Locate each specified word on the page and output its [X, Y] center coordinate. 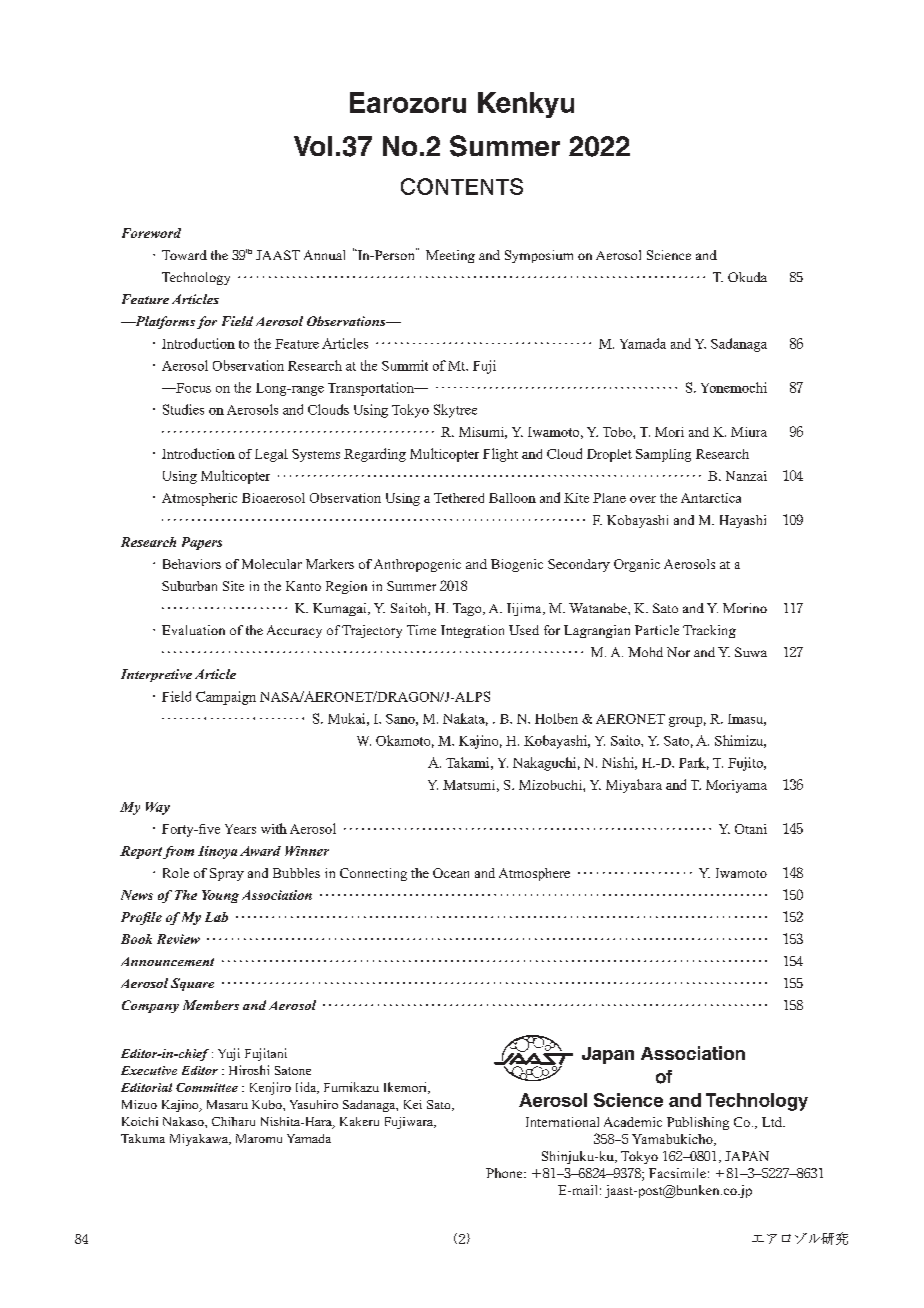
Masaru [227, 1104]
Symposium [539, 256]
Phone [505, 1173]
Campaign [226, 698]
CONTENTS [462, 186]
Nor [678, 652]
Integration [472, 631]
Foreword [151, 233]
